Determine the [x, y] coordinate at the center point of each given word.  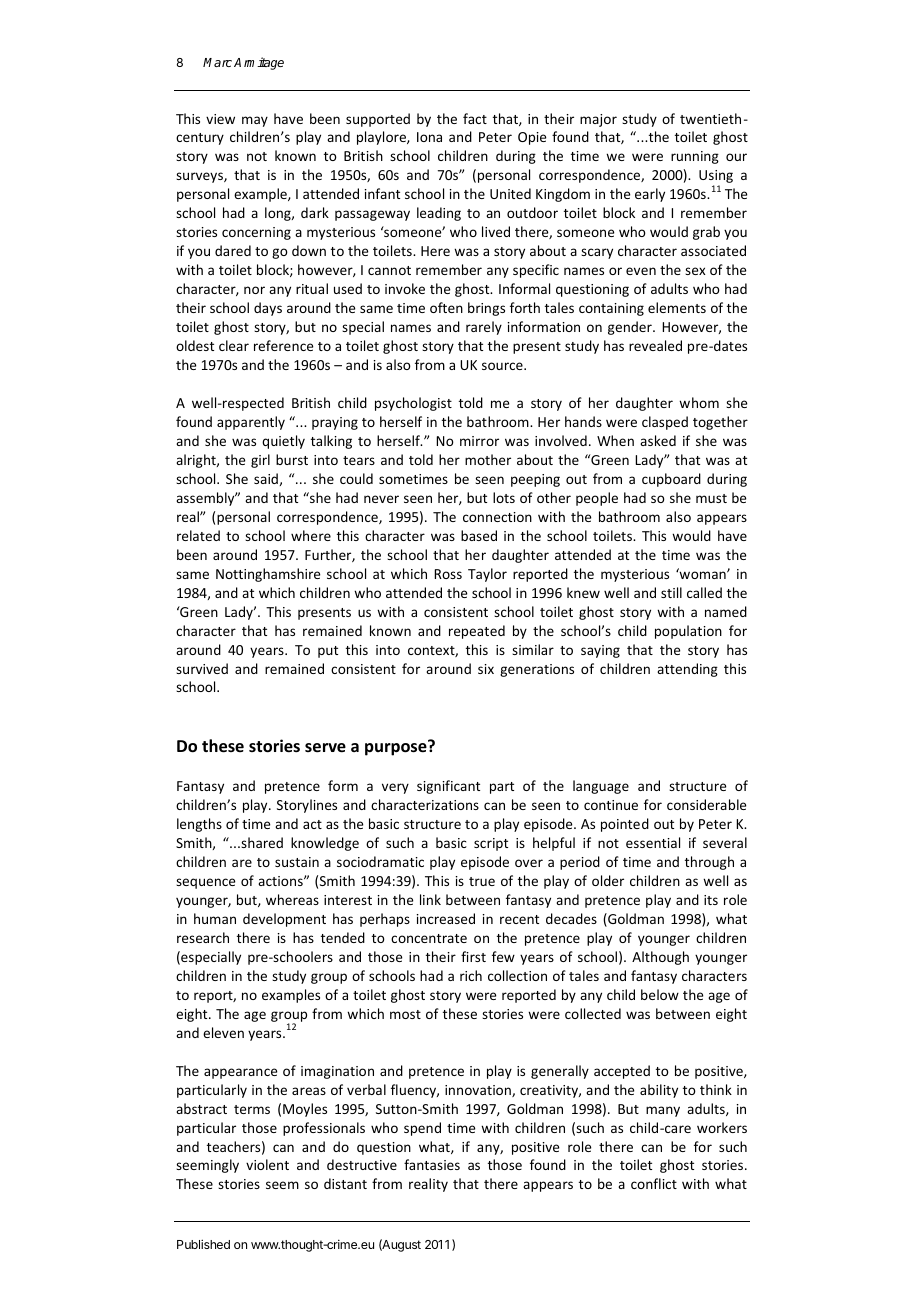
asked [658, 440]
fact [475, 118]
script [491, 844]
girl [260, 461]
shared [261, 842]
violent [267, 1164]
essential [653, 842]
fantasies [432, 1164]
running [695, 157]
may [255, 121]
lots [504, 497]
